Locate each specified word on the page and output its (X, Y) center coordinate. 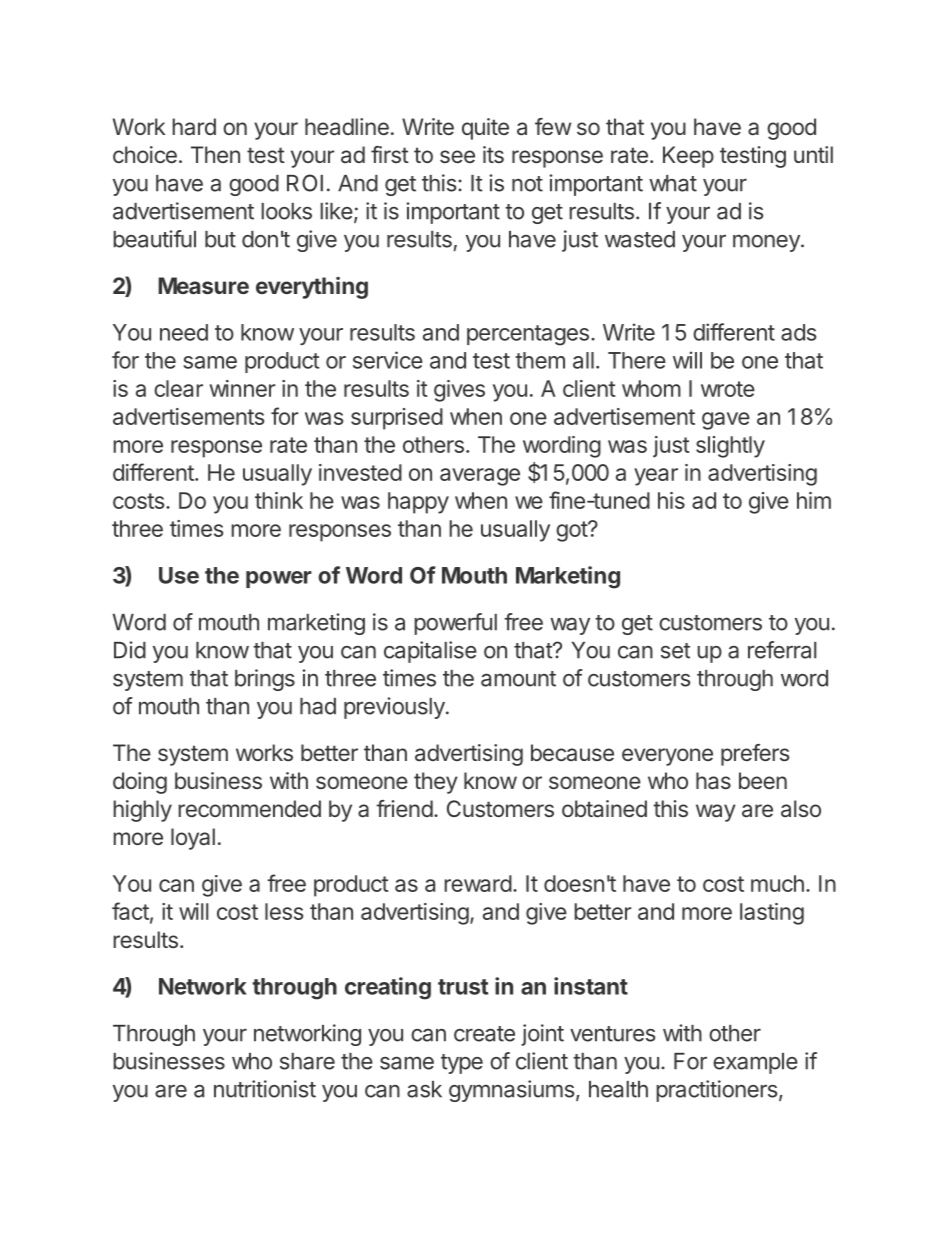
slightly (730, 447)
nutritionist (265, 1089)
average (480, 477)
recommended (249, 808)
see (457, 156)
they (436, 783)
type (462, 1064)
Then (215, 154)
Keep (688, 157)
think (279, 500)
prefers (755, 755)
